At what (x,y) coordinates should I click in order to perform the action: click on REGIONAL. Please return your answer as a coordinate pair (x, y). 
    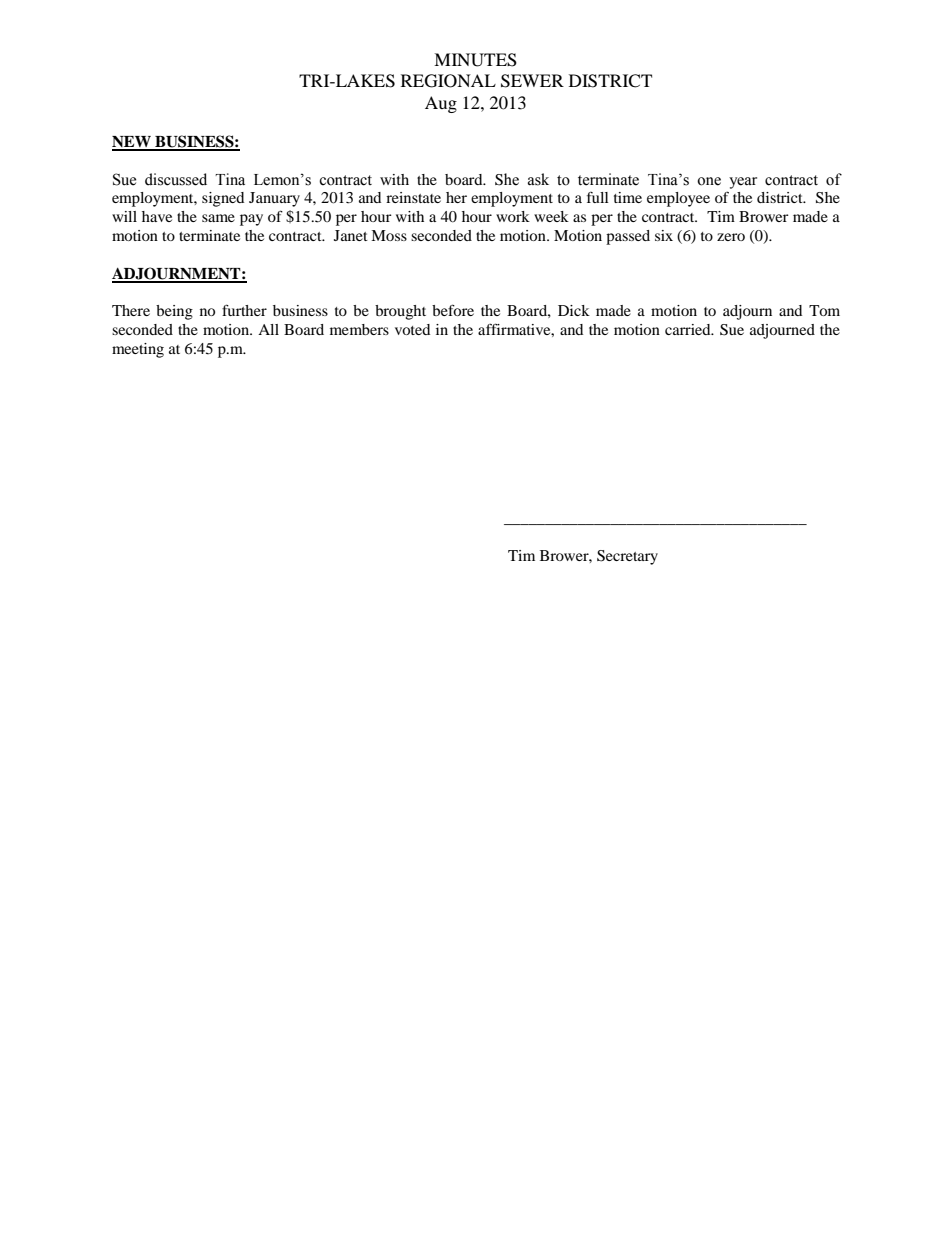
    Looking at the image, I should click on (448, 81).
